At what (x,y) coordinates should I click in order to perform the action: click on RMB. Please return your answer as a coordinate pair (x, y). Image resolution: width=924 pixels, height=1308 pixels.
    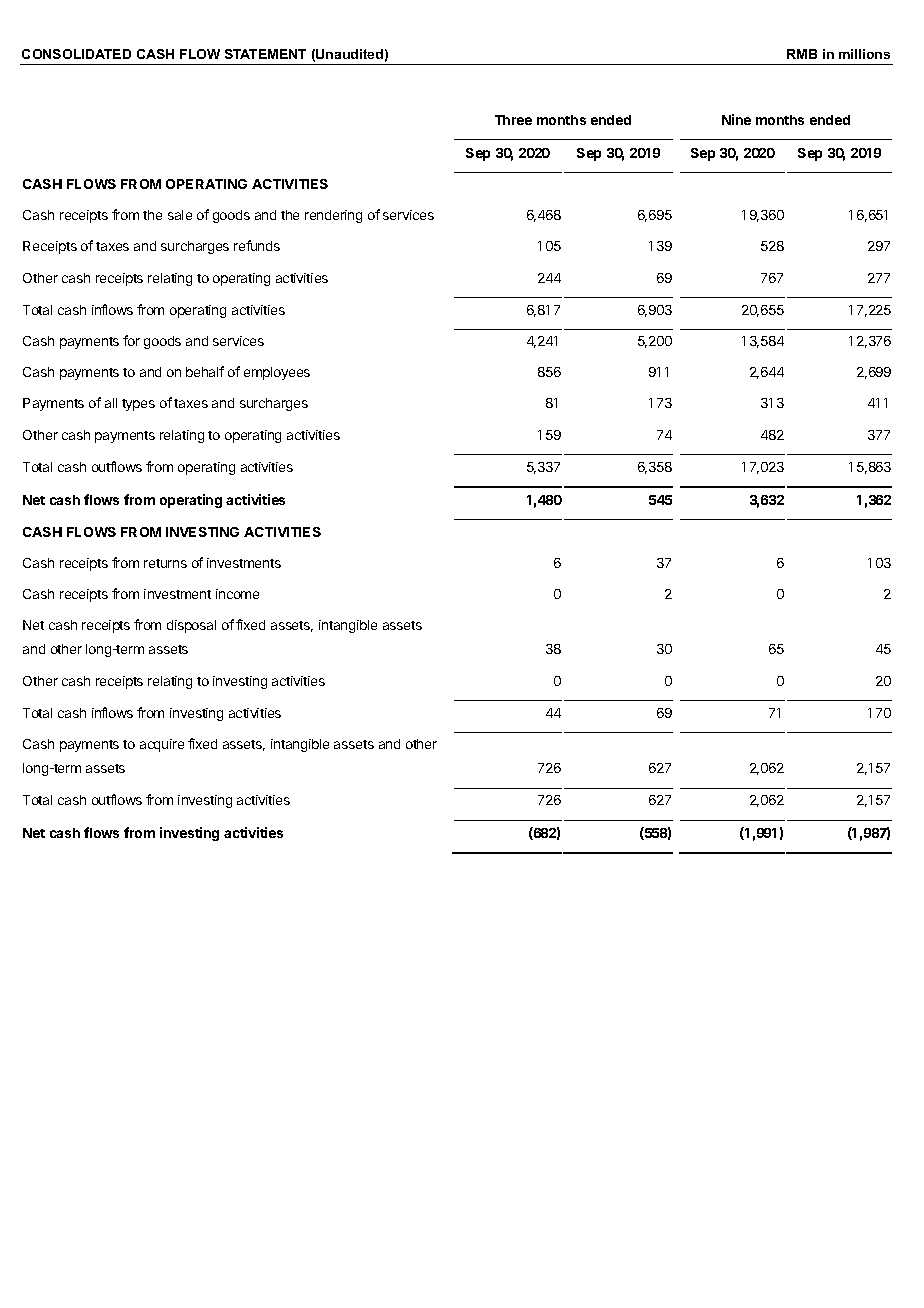
    Looking at the image, I should click on (802, 54).
